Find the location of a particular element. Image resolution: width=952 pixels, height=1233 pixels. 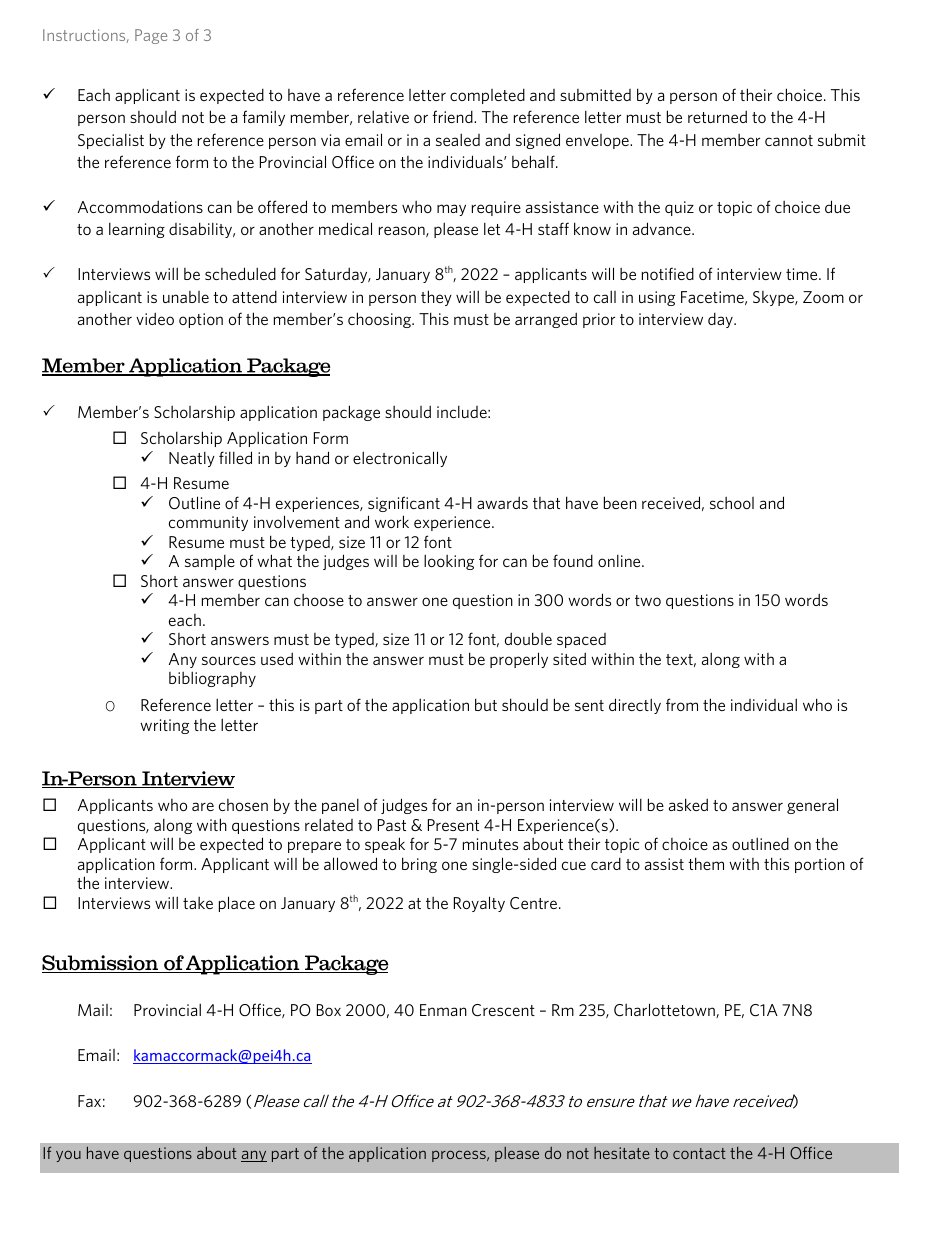

bring is located at coordinates (419, 865).
